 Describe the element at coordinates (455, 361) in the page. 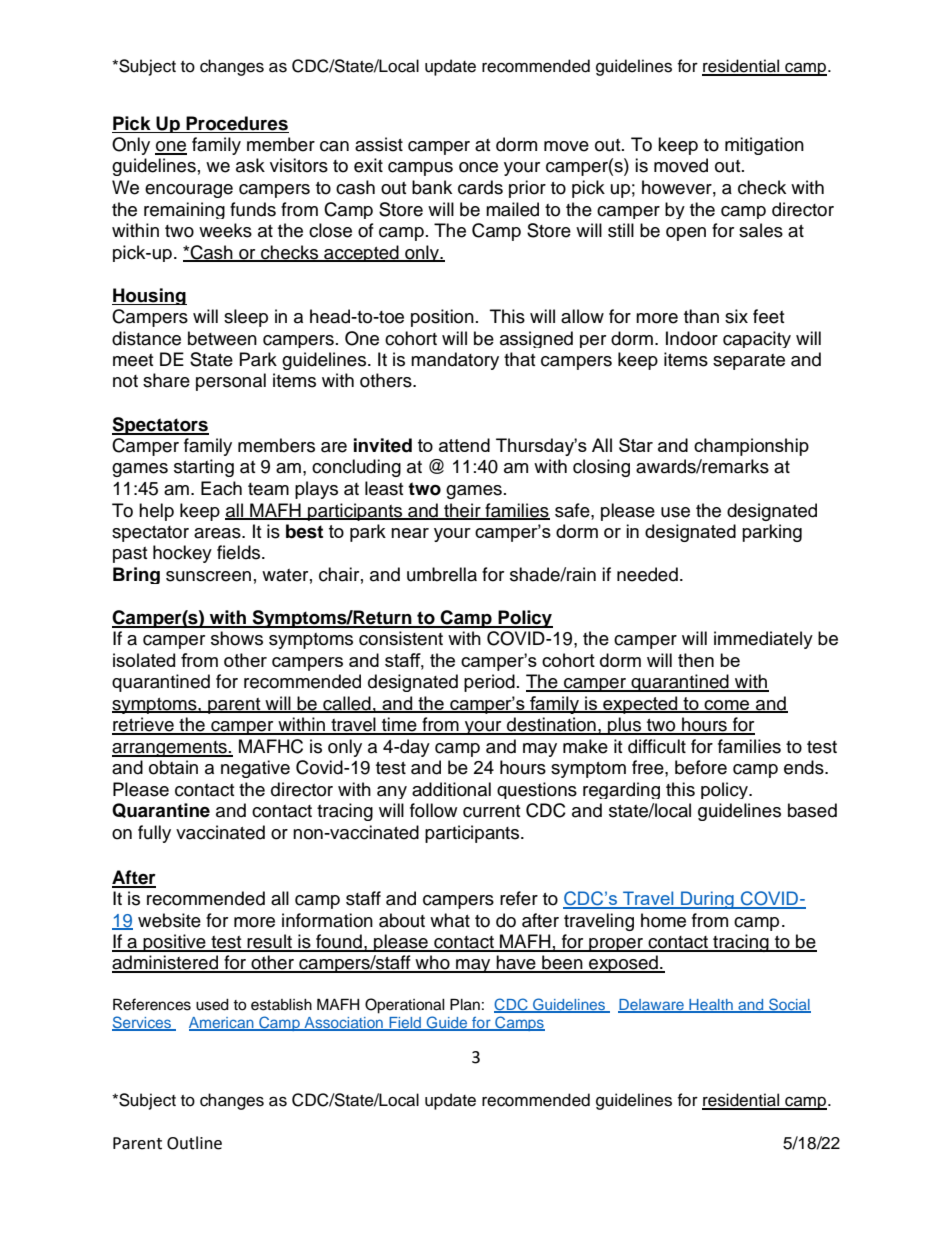

I see `mandatory` at that location.
